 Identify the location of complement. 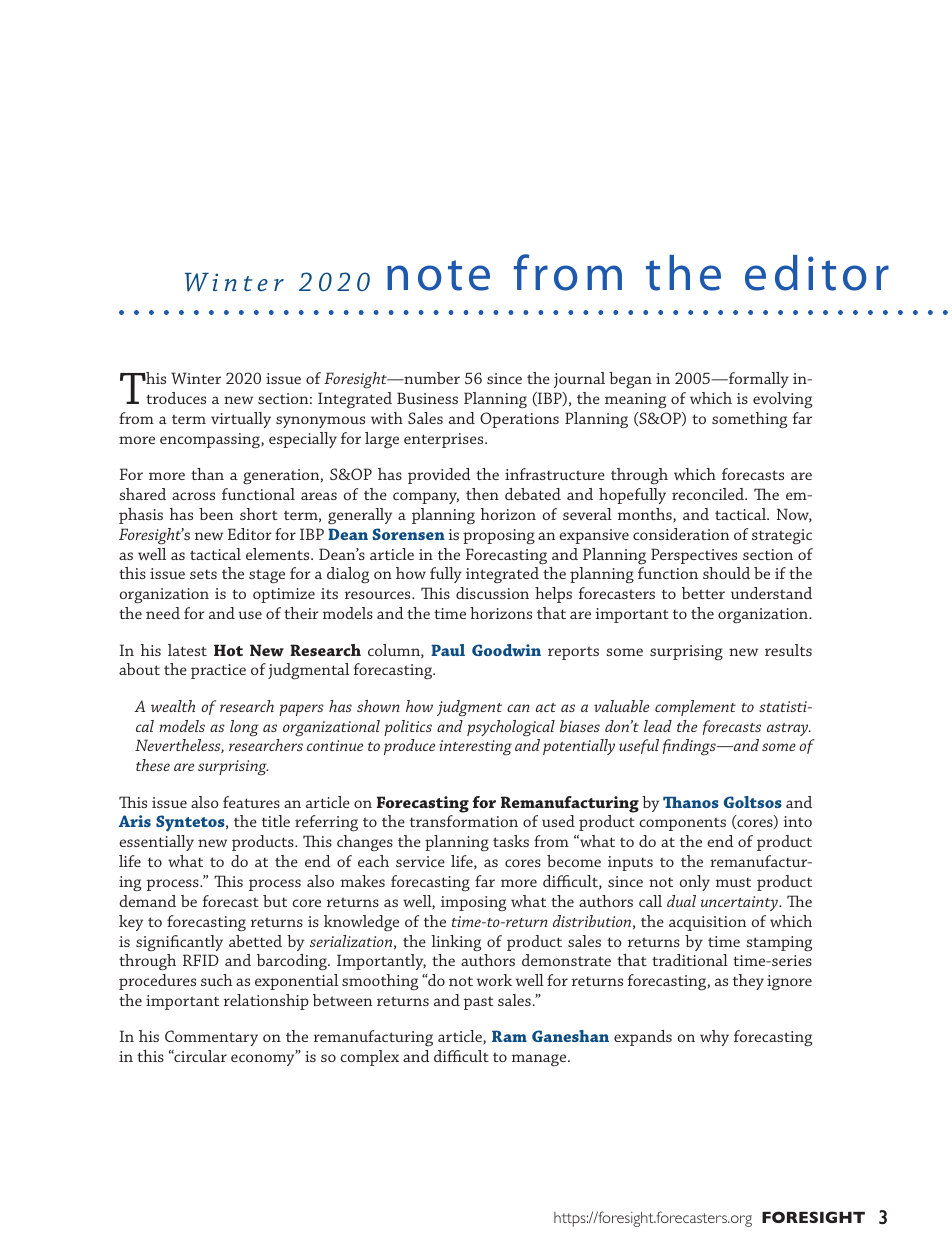
(695, 708).
